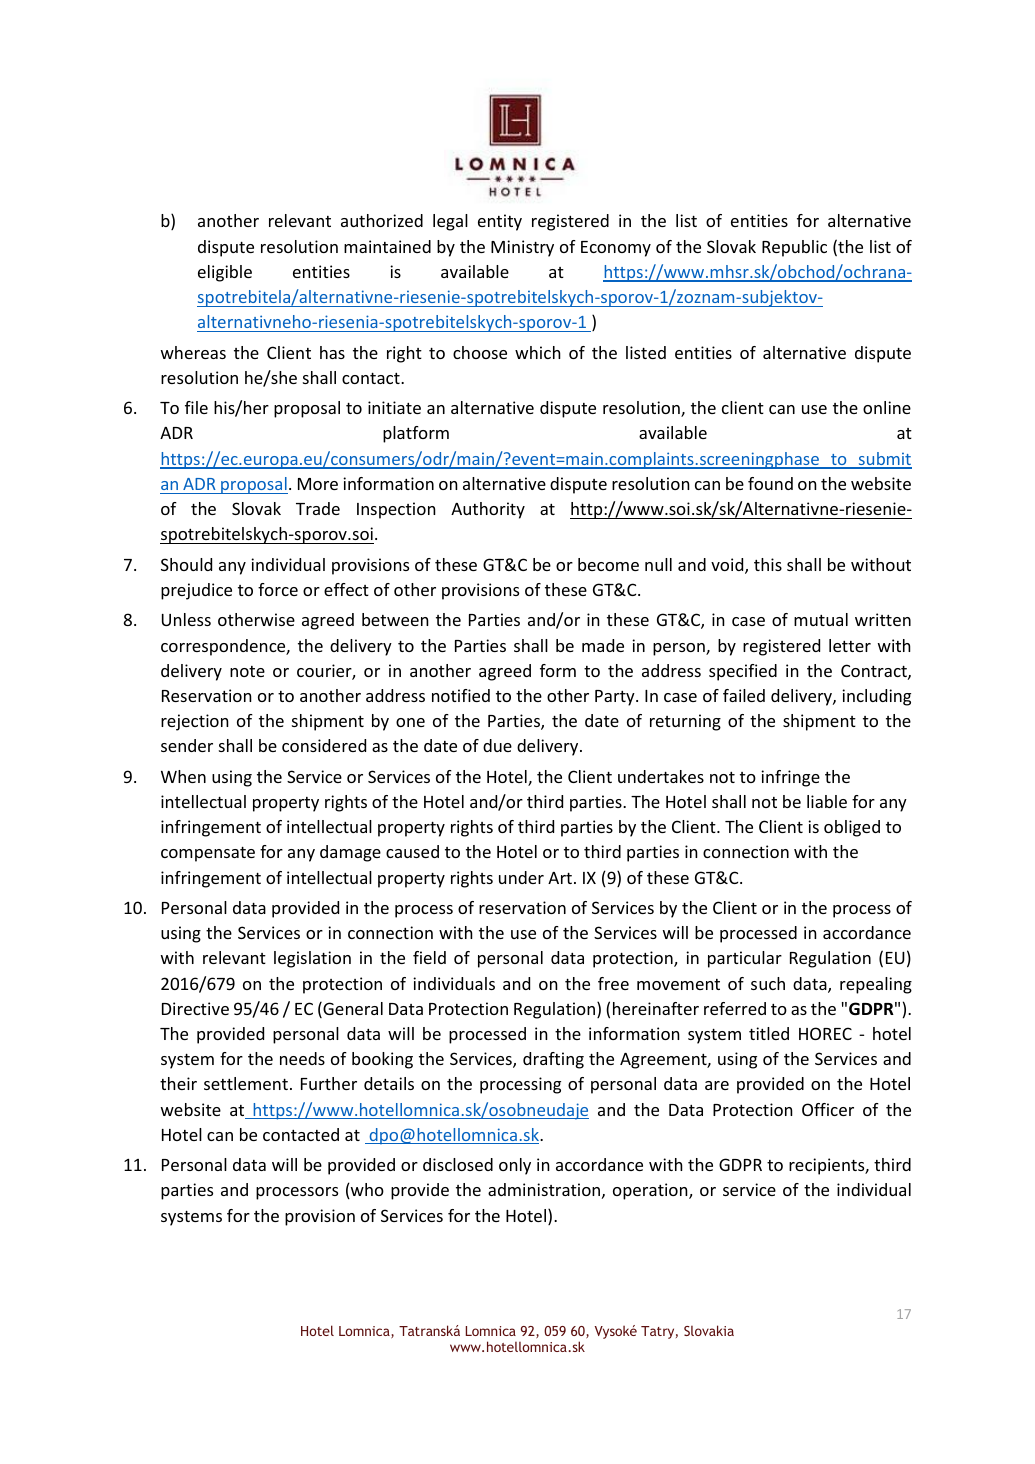 The image size is (1035, 1464). What do you see at coordinates (608, 564) in the image?
I see `become` at bounding box center [608, 564].
